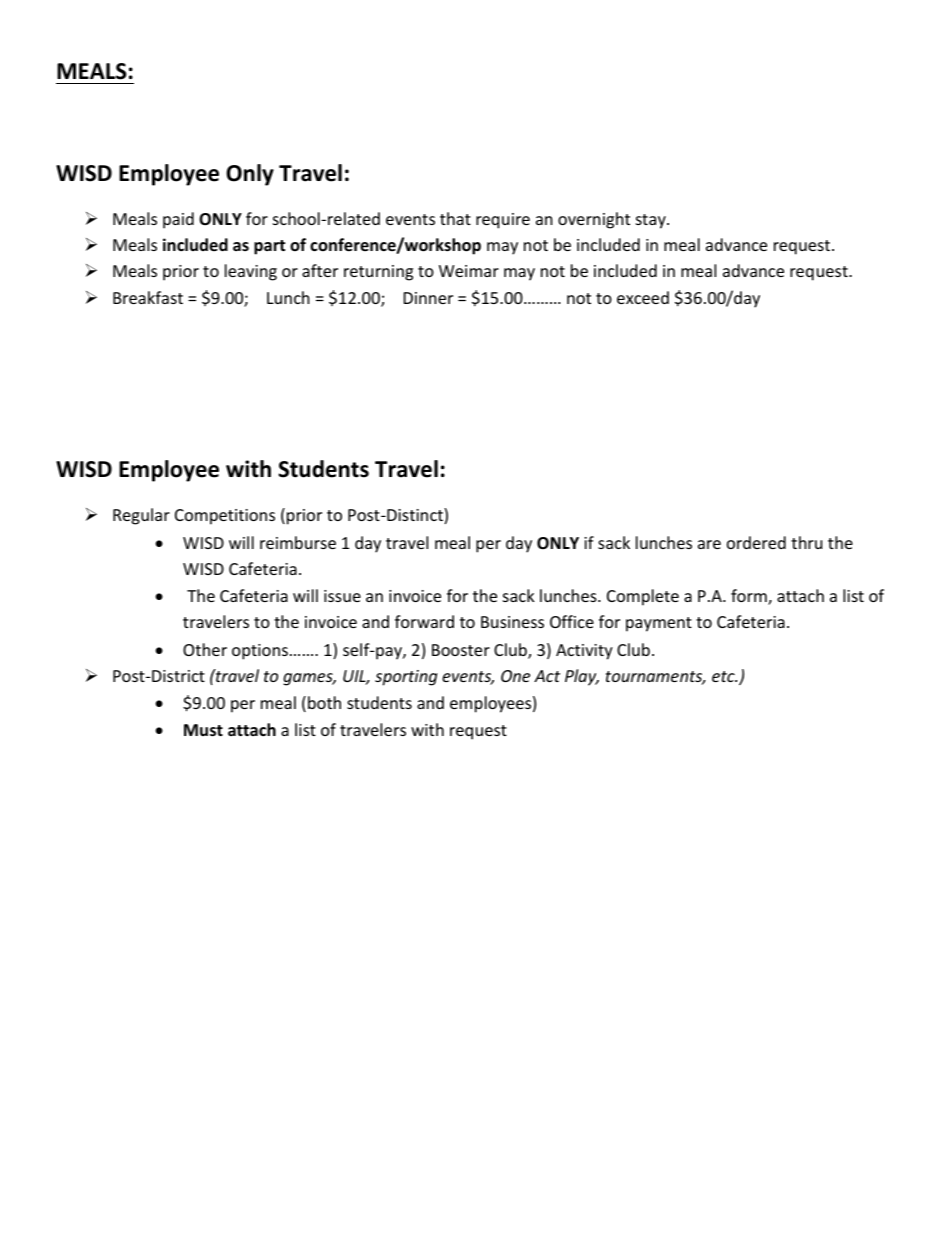  Describe the element at coordinates (203, 730) in the image. I see `Must` at that location.
